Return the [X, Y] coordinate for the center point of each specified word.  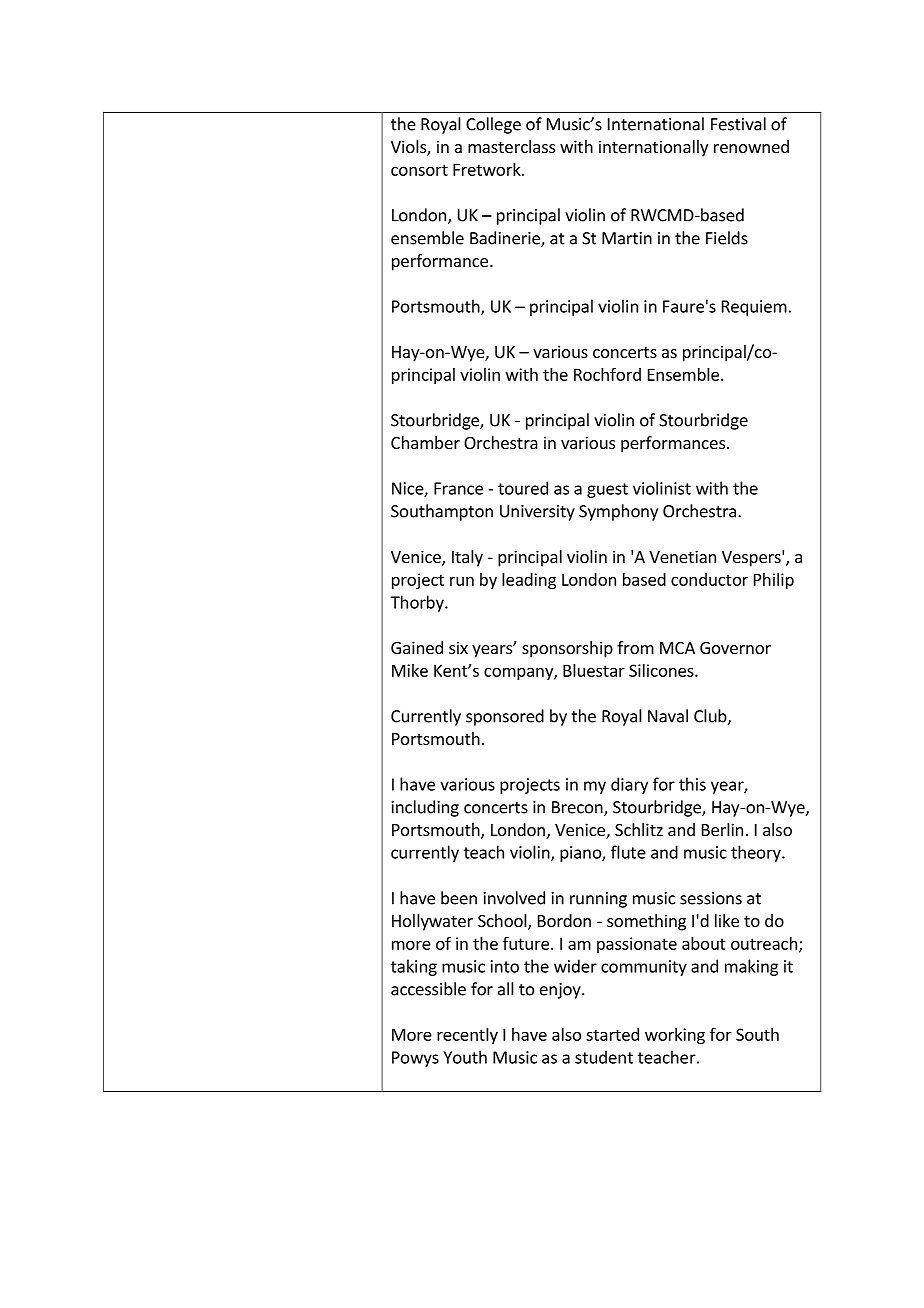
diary [629, 785]
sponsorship [567, 649]
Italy [467, 558]
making [751, 967]
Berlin [722, 829]
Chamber [425, 442]
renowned [751, 146]
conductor [709, 579]
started [612, 1034]
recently [467, 1036]
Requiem [754, 308]
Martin [627, 238]
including [425, 808]
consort [419, 170]
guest [607, 490]
